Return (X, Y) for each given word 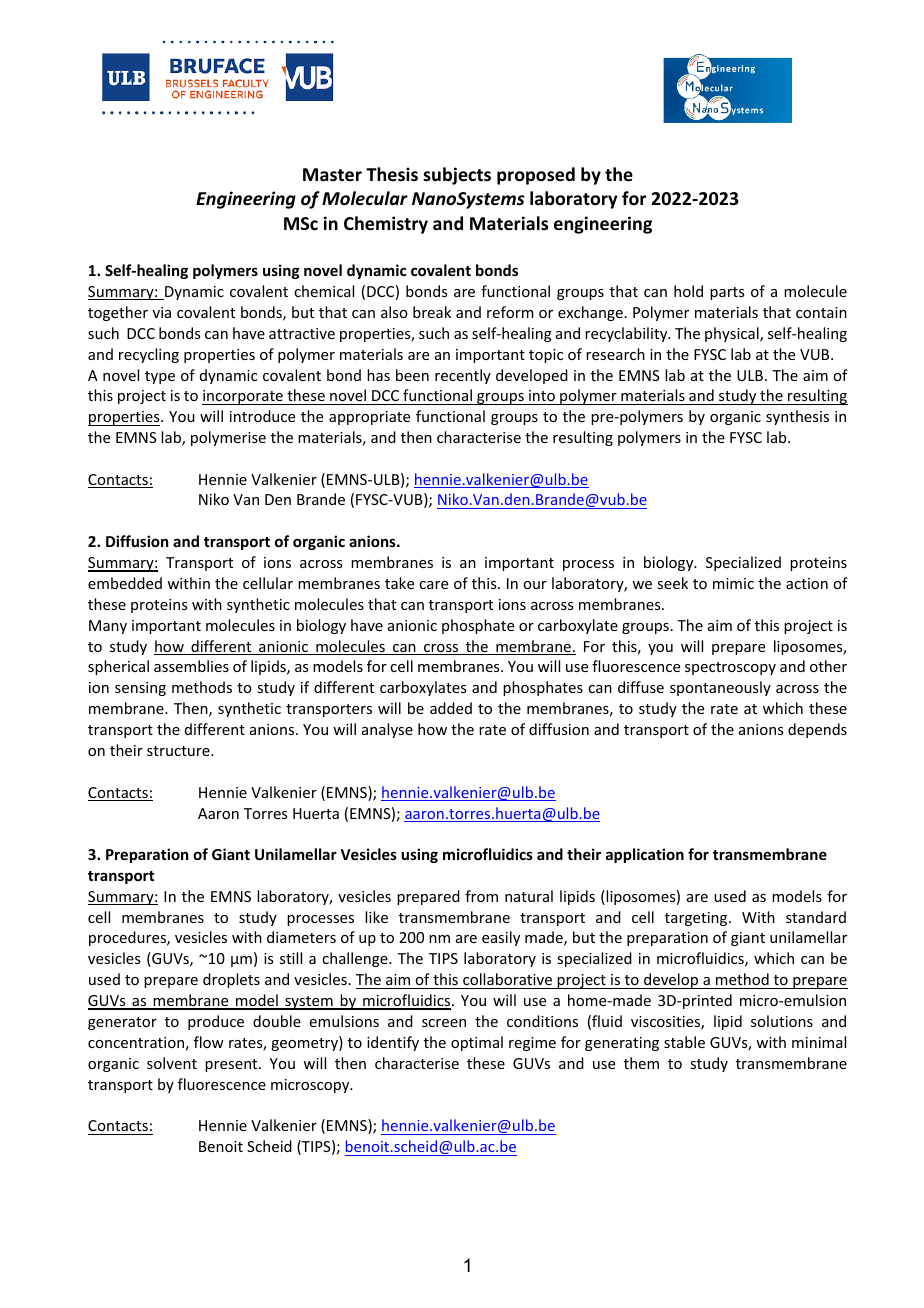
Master (332, 175)
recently (463, 376)
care (433, 585)
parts (727, 293)
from (481, 896)
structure (179, 751)
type (160, 377)
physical (733, 334)
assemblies (191, 666)
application (645, 855)
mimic (733, 583)
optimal (477, 1043)
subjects (457, 176)
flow (209, 1042)
